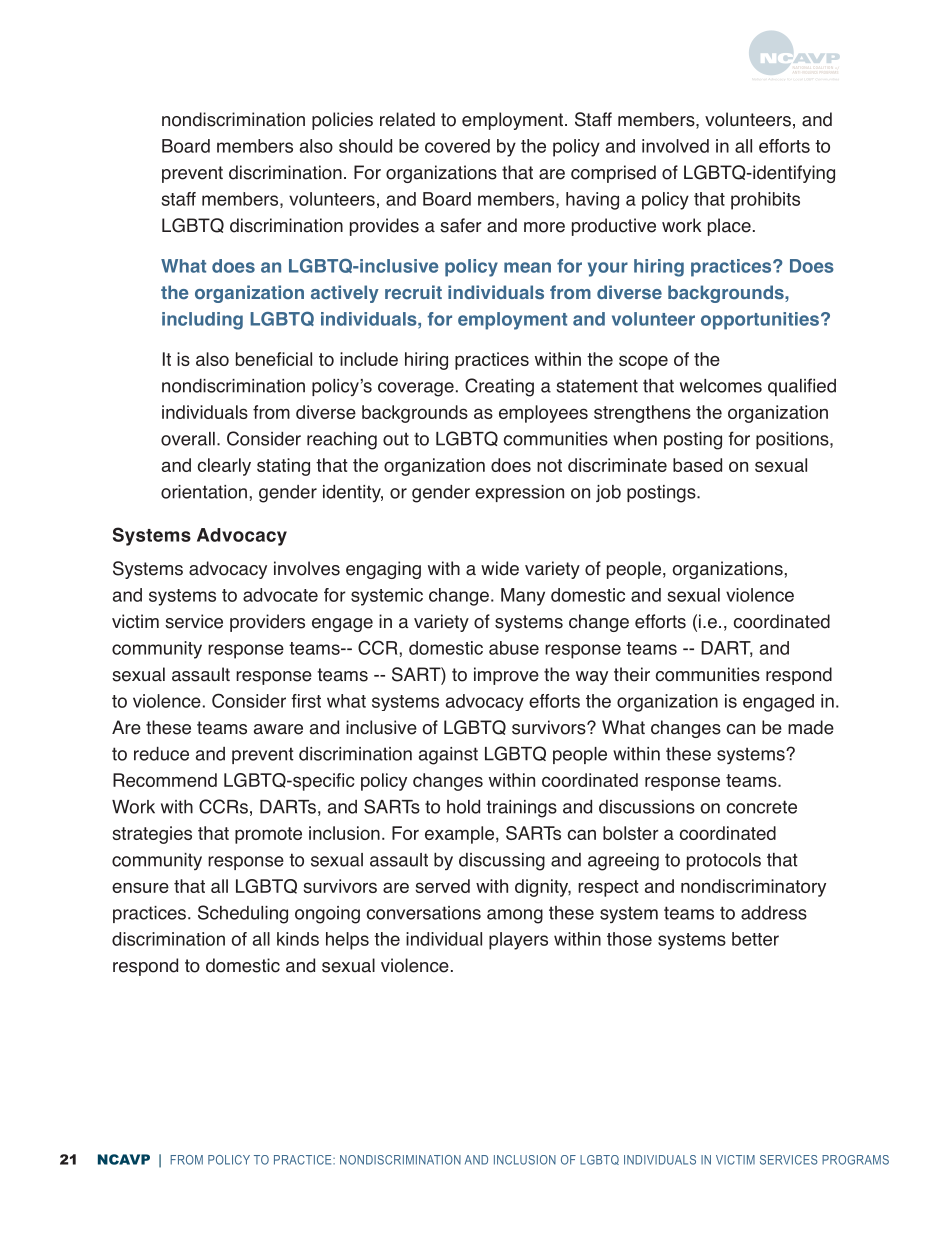 The width and height of the document is (952, 1233). I want to click on providers, so click(267, 623).
